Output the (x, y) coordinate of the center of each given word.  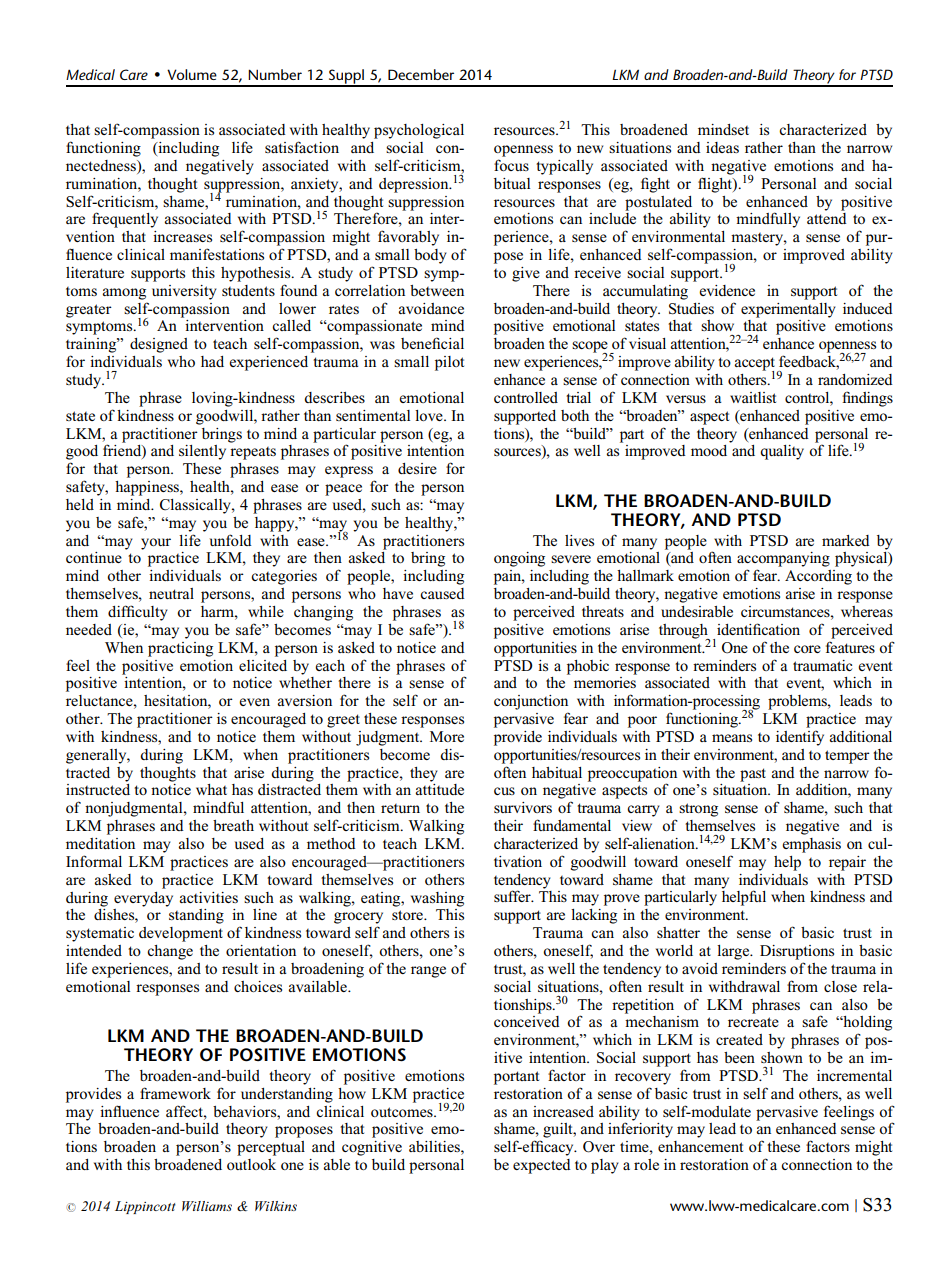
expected (542, 1166)
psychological (419, 131)
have (398, 593)
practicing (180, 649)
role (646, 1164)
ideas (722, 147)
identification (758, 629)
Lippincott (145, 1207)
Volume (192, 74)
